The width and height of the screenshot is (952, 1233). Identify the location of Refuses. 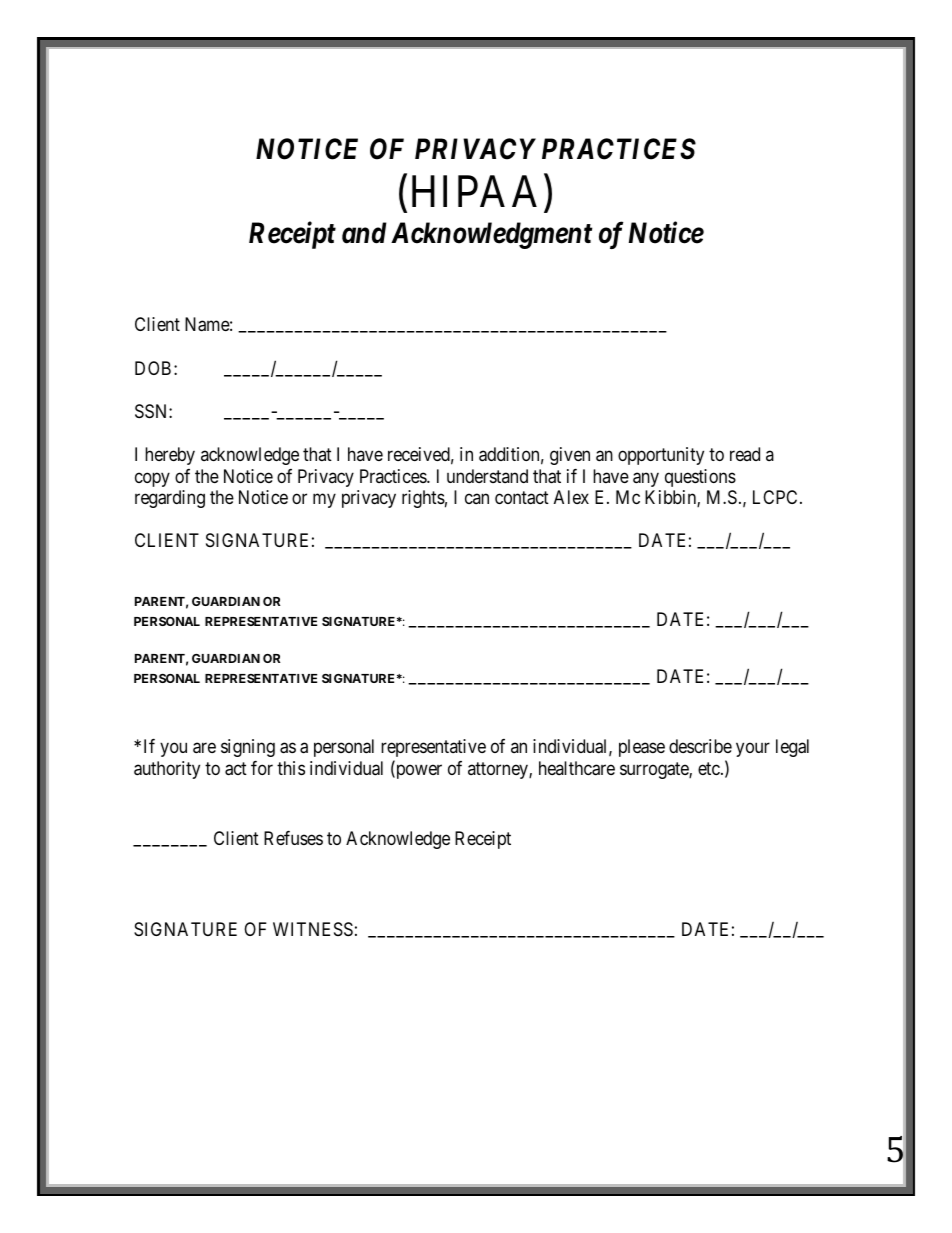
(293, 838).
